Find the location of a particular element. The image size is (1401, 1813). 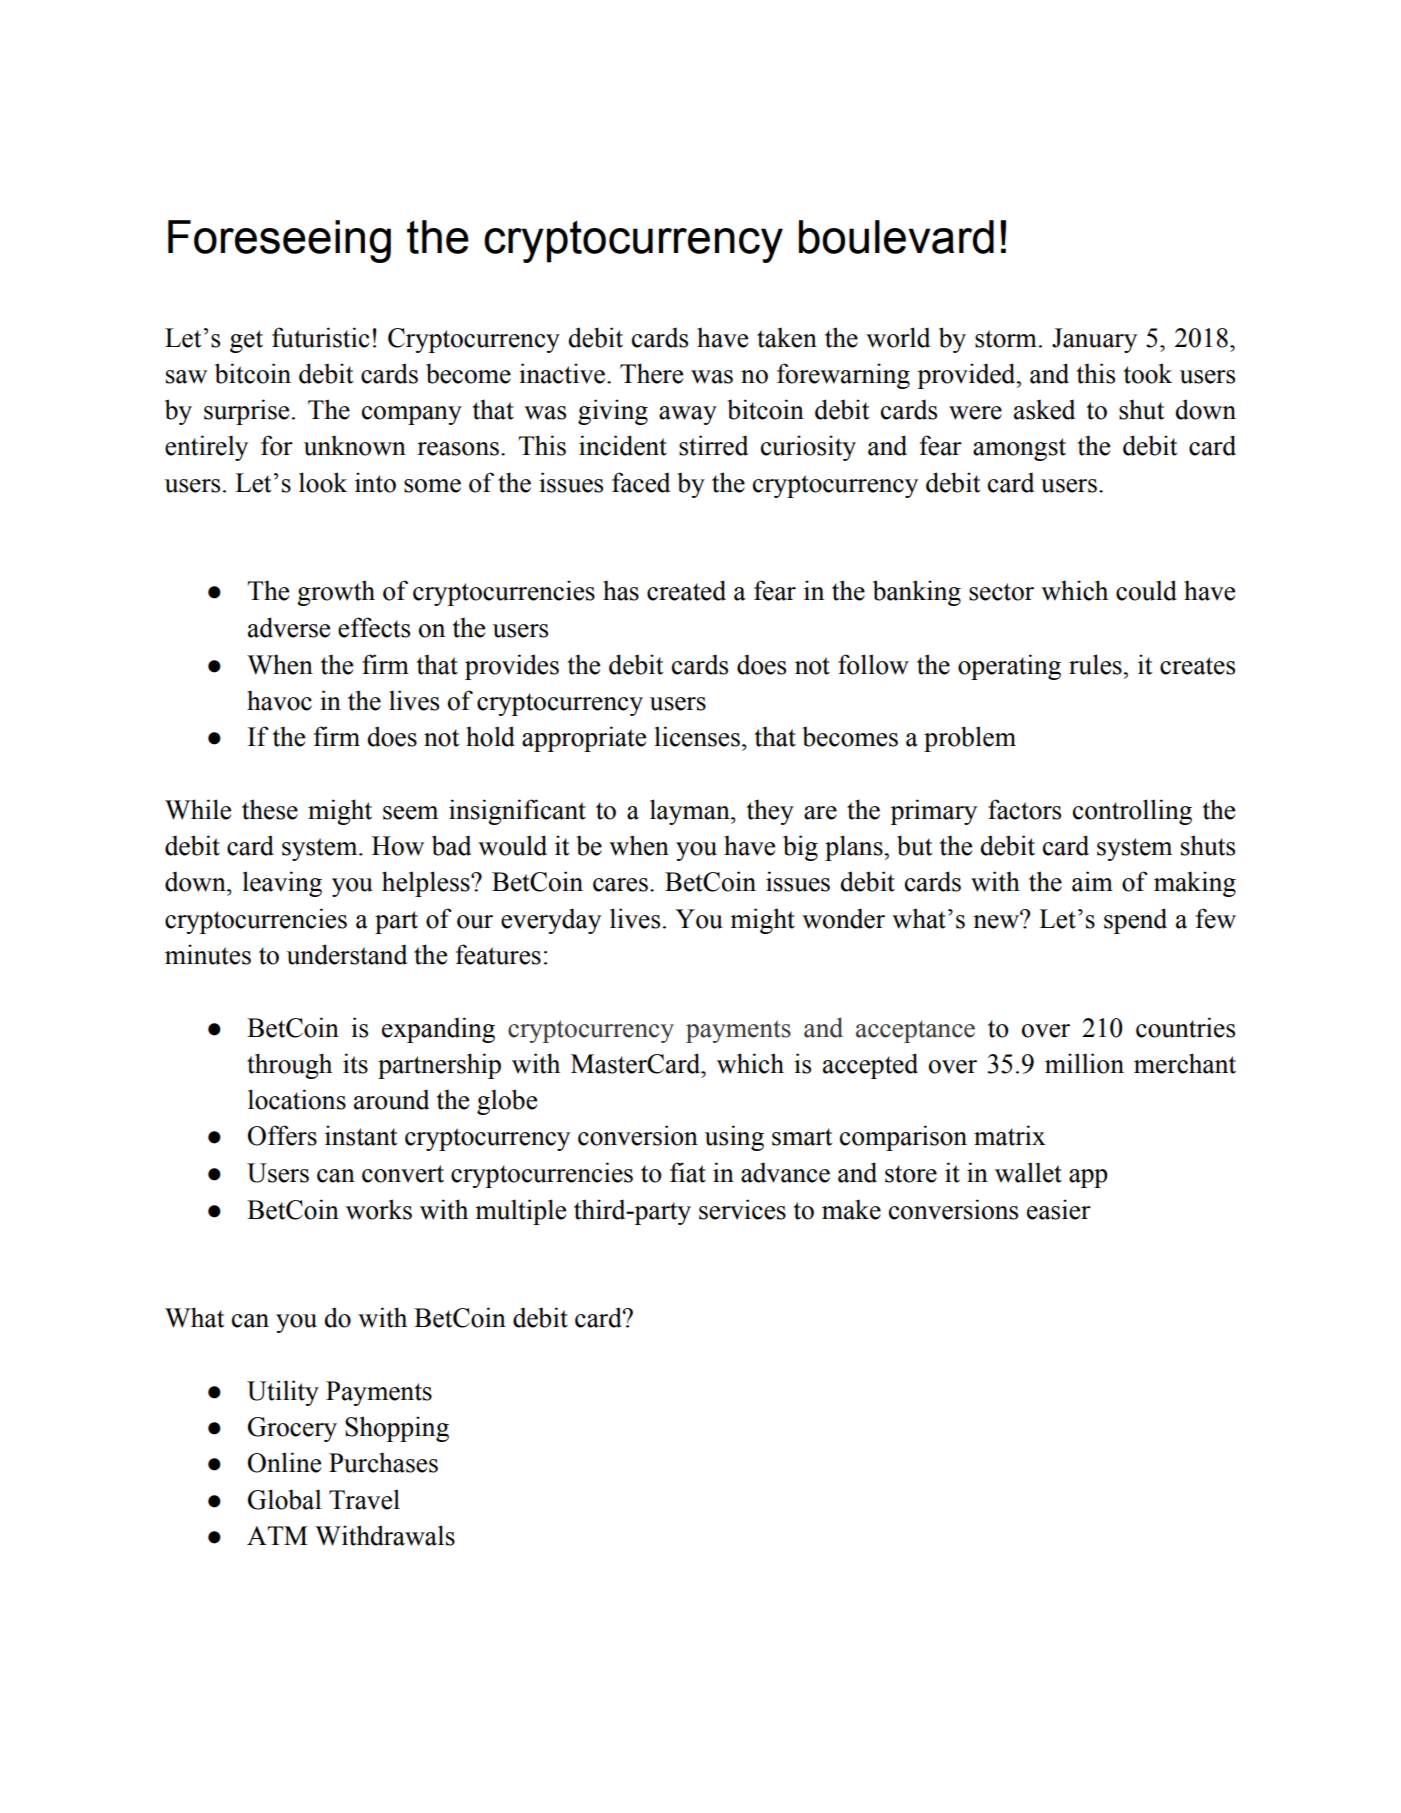

Foreseeing is located at coordinates (279, 241).
